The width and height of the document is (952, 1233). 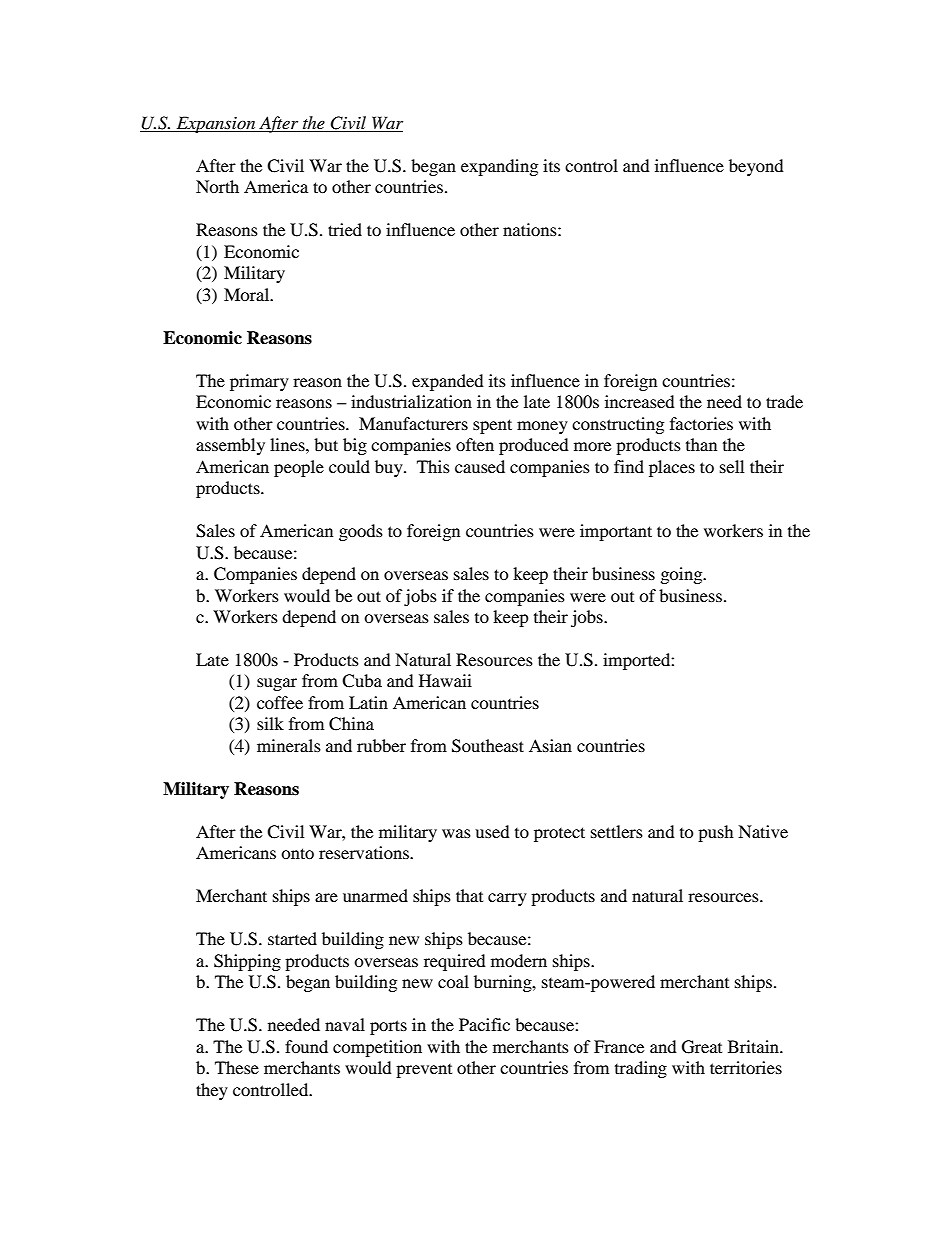 I want to click on factories, so click(x=701, y=423).
